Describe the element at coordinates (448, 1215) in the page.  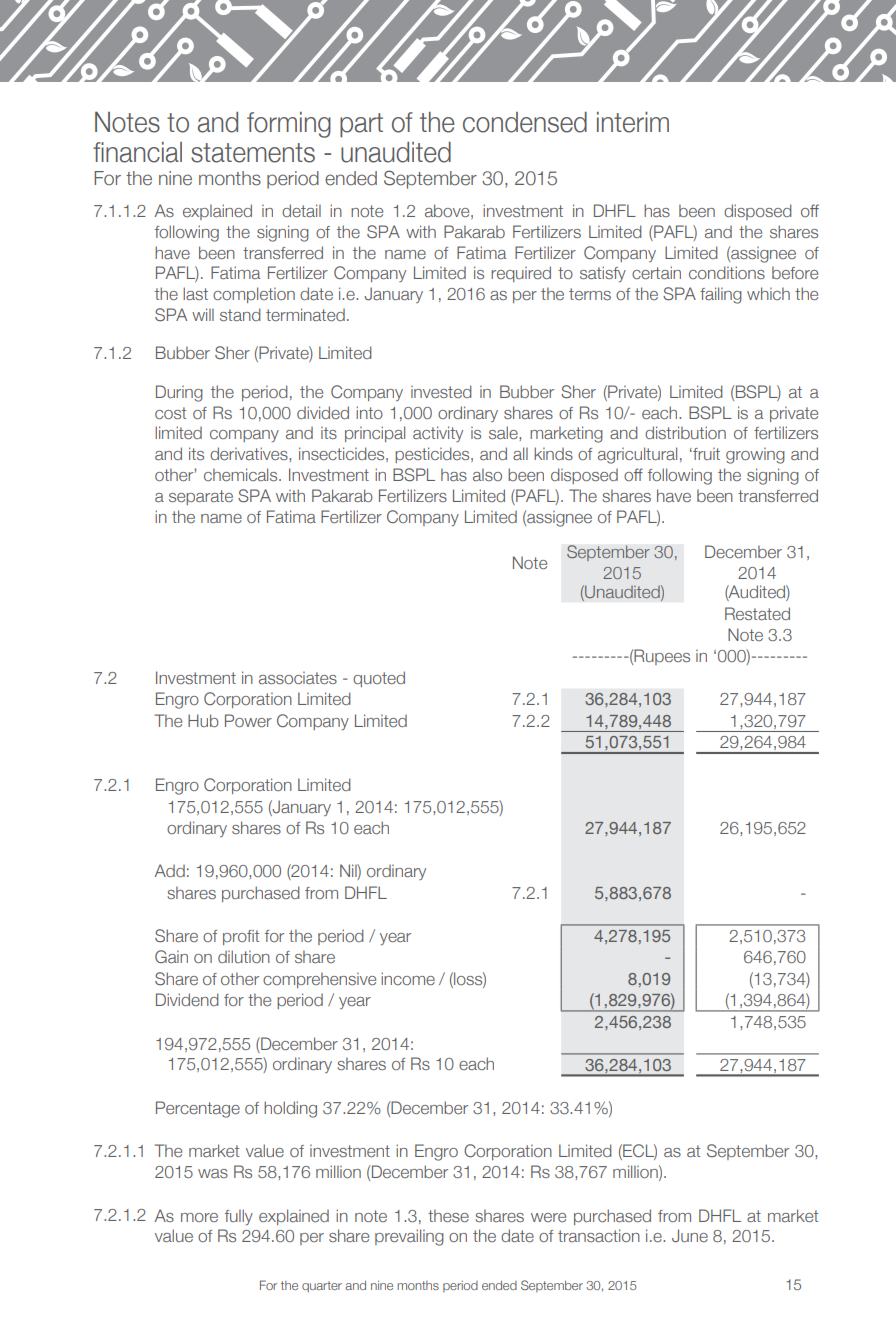
I see `these` at that location.
